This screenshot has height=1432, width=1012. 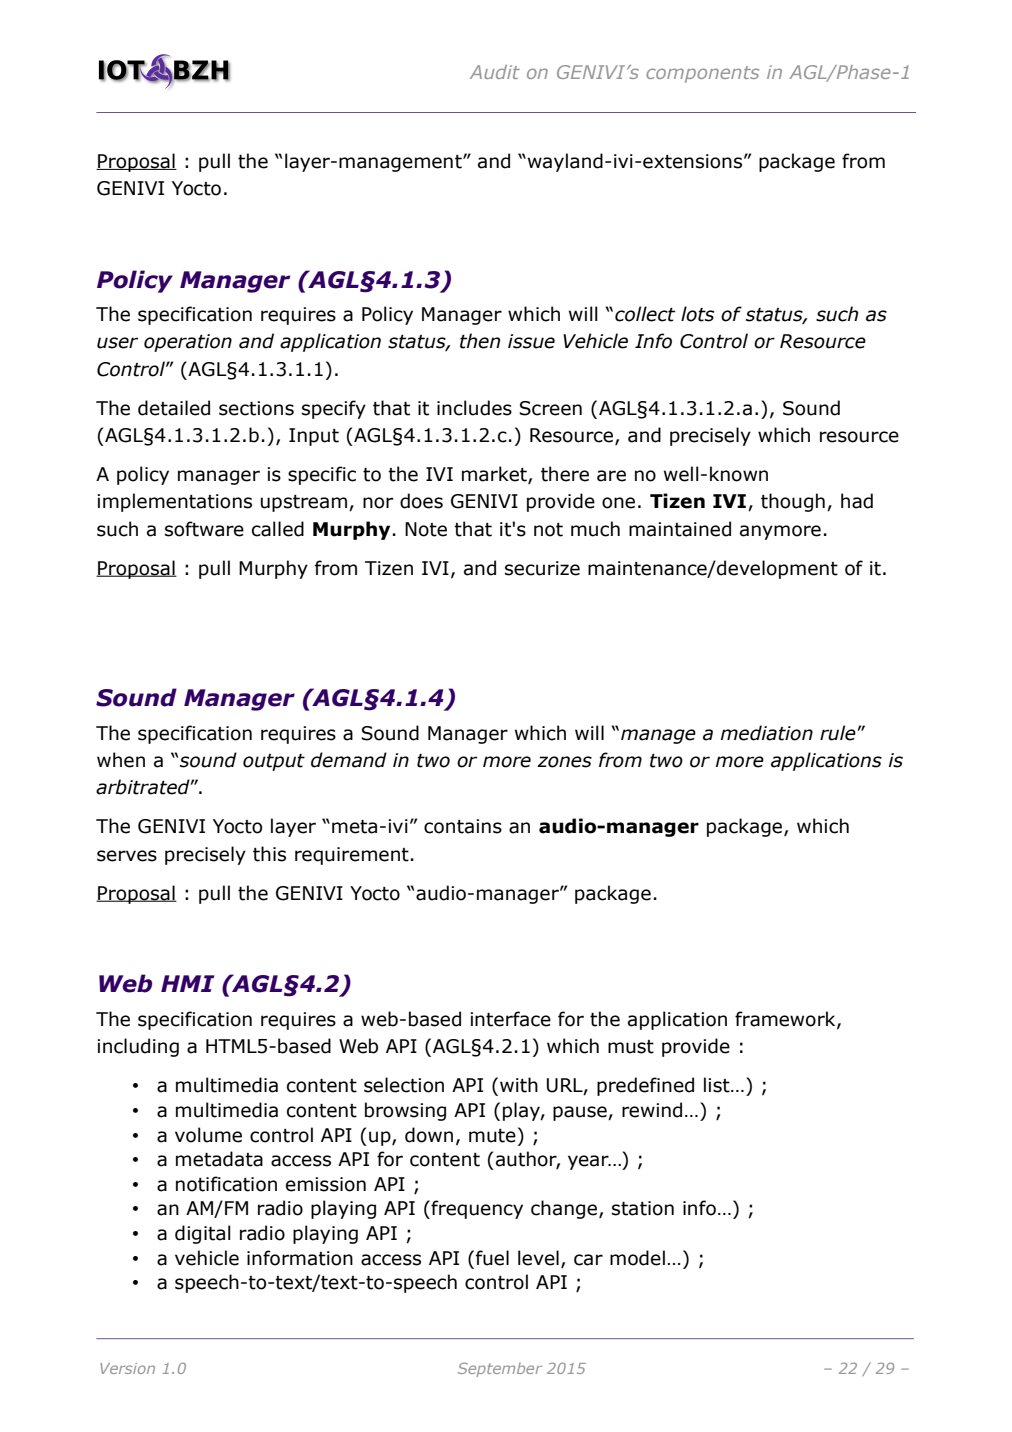 I want to click on interface, so click(x=510, y=1019).
